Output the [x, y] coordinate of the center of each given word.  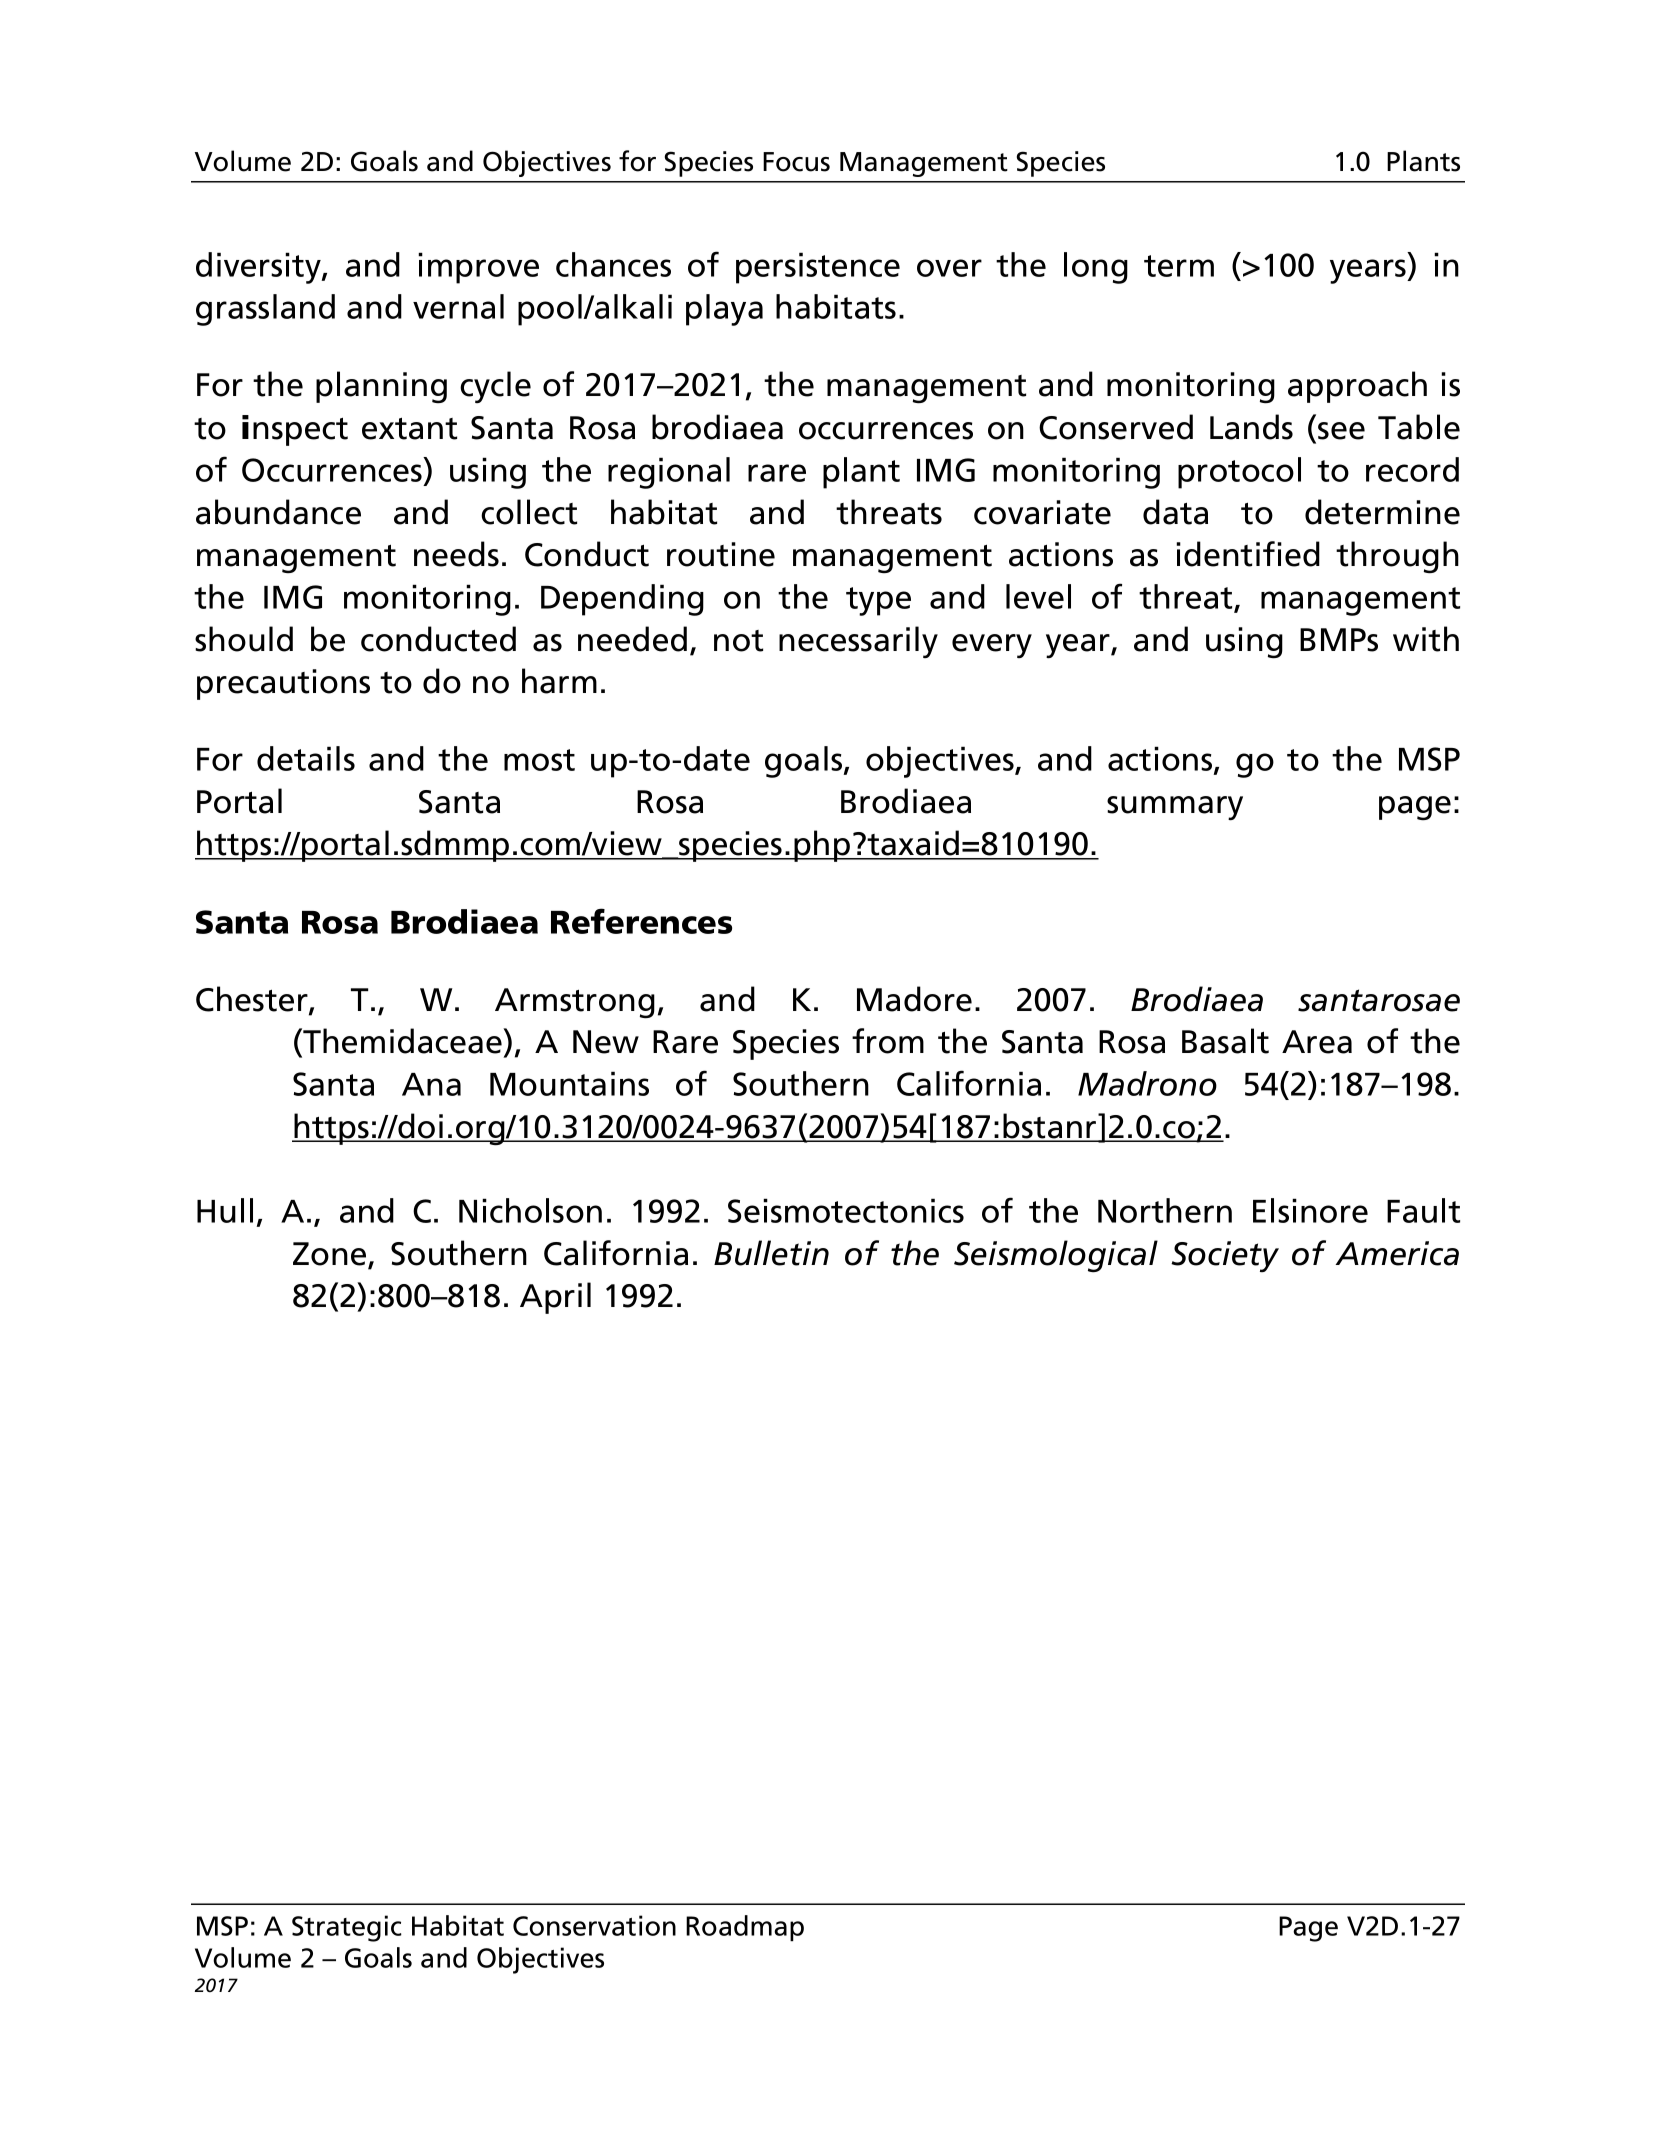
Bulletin [771, 1253]
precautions [283, 684]
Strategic [347, 1928]
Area [1317, 1042]
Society [1225, 1256]
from [888, 1041]
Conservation [594, 1925]
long [1096, 268]
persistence [818, 268]
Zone [331, 1255]
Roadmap [745, 1928]
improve [478, 268]
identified [1248, 554]
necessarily [858, 642]
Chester [253, 1000]
